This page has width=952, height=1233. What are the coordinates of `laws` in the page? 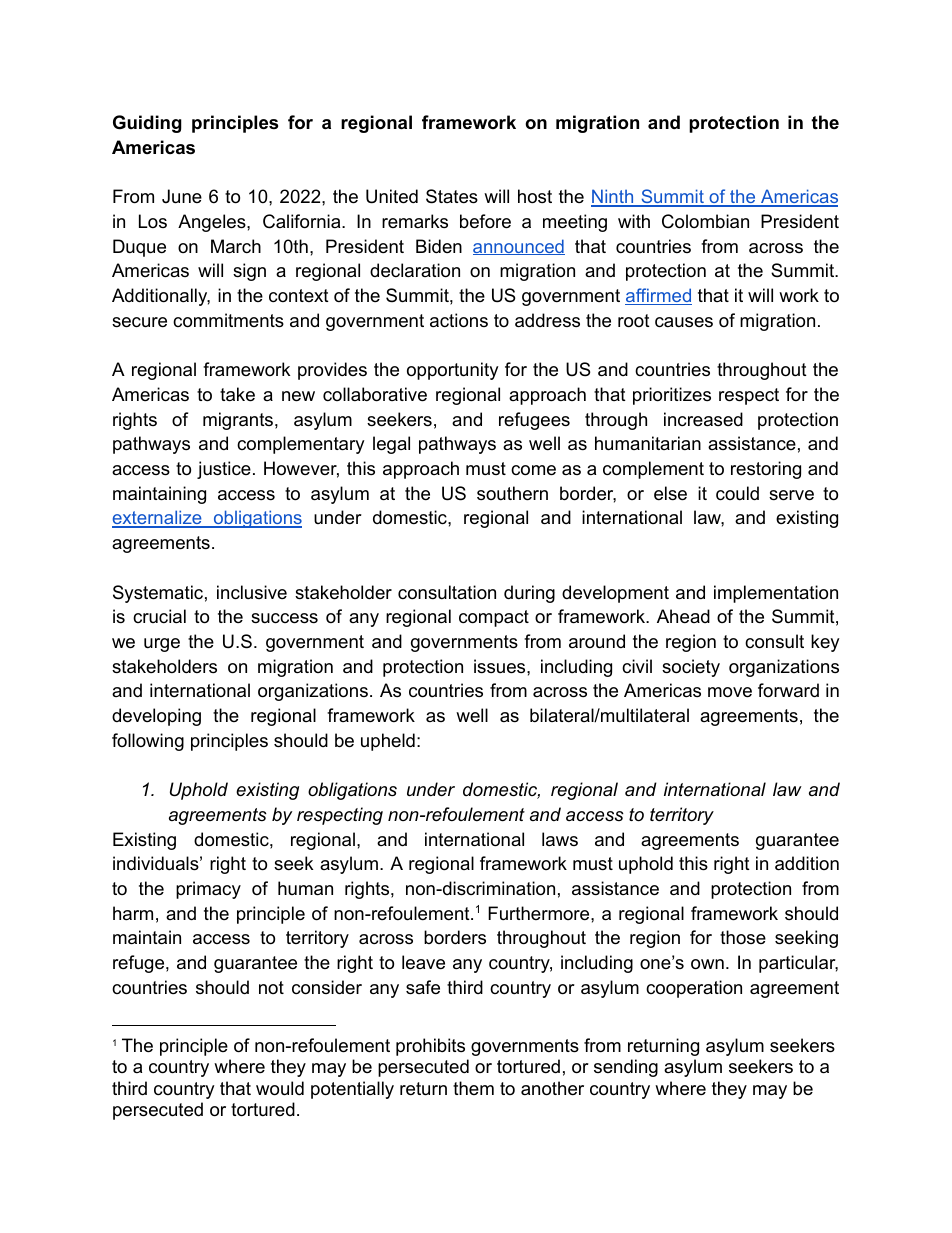 It's located at (560, 839).
